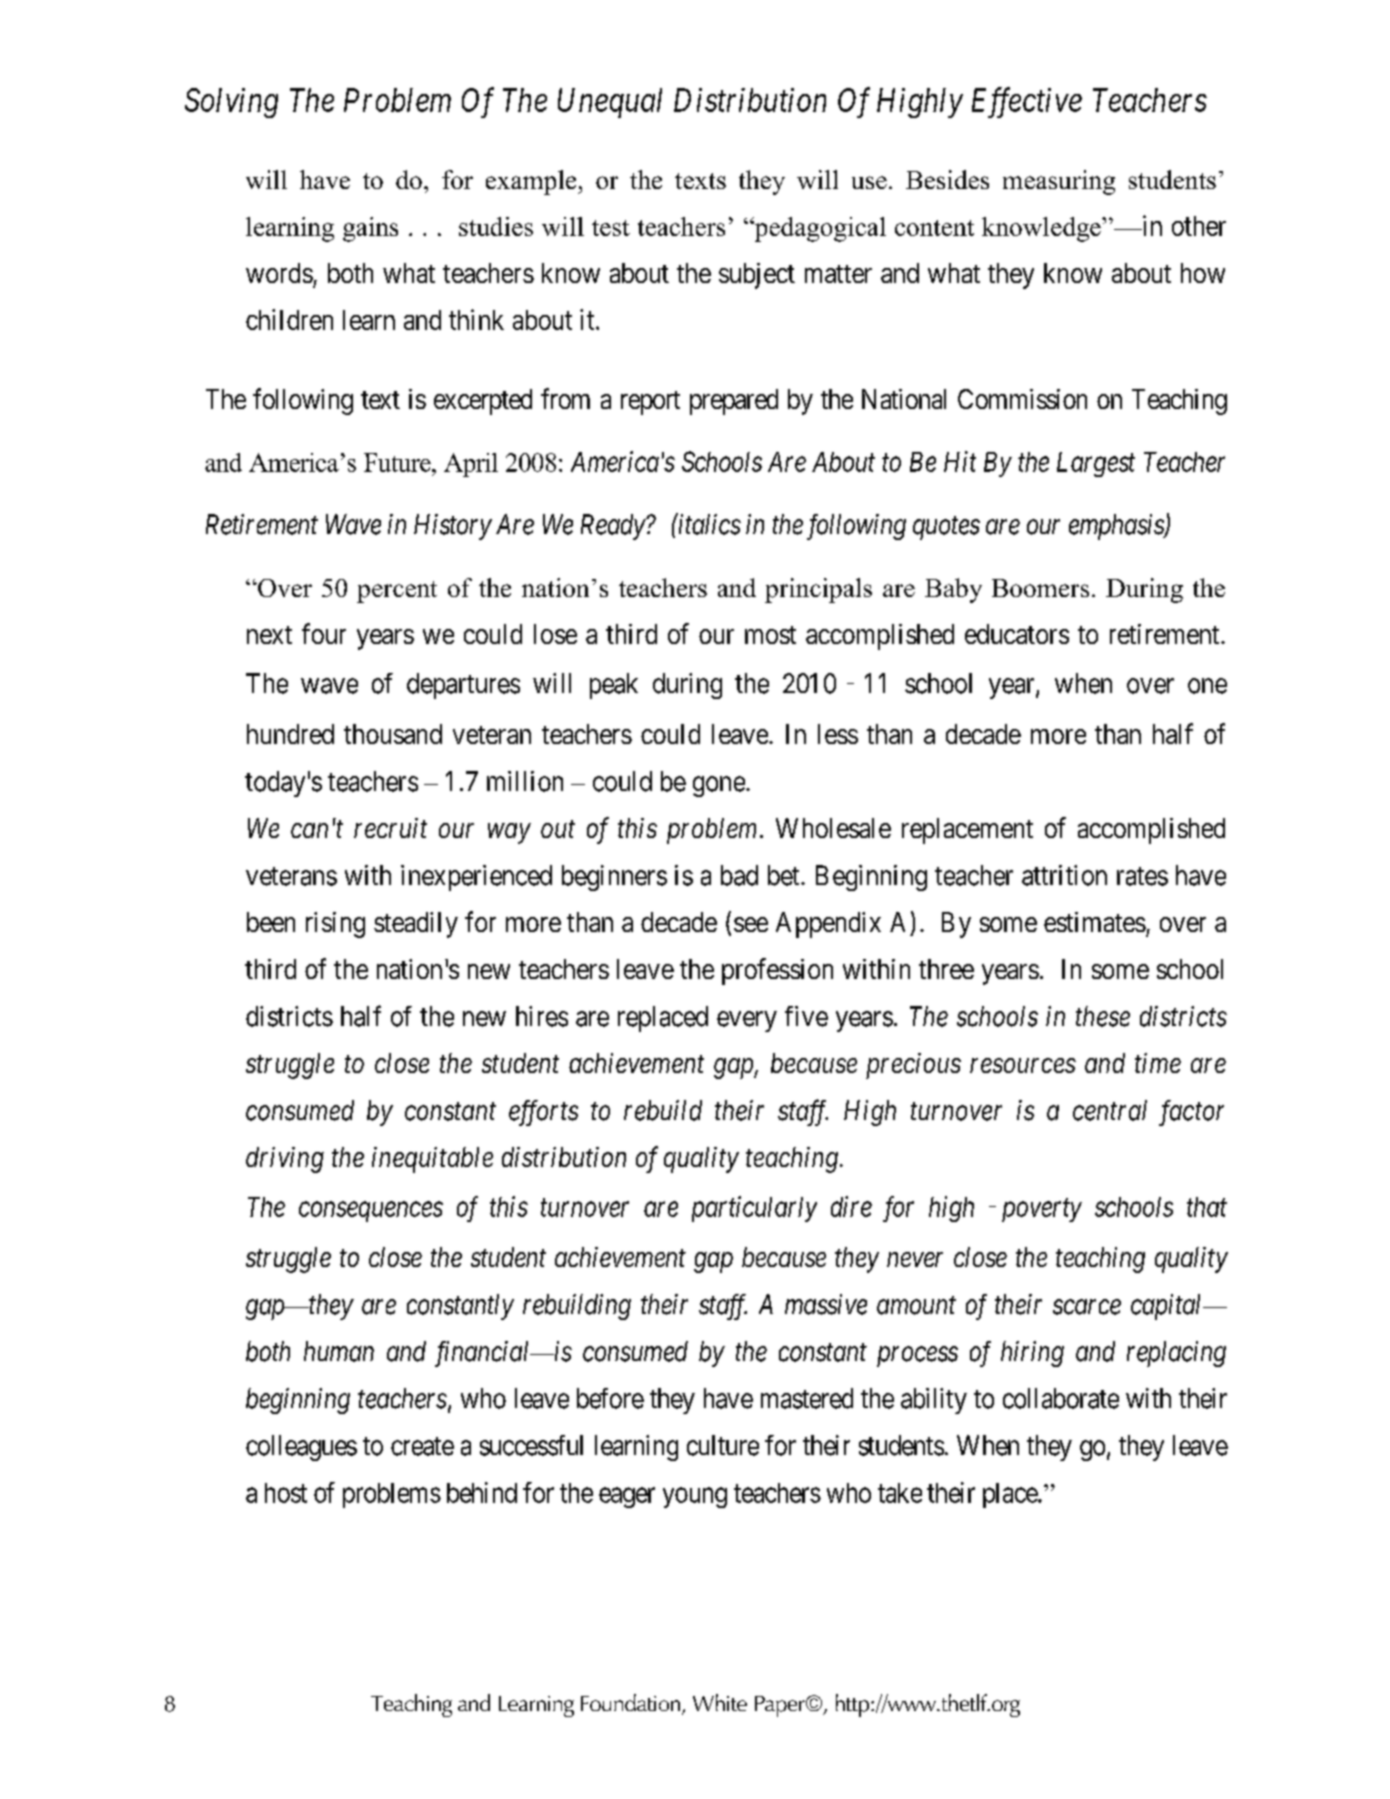  What do you see at coordinates (1096, 464) in the screenshot?
I see `Largest` at bounding box center [1096, 464].
